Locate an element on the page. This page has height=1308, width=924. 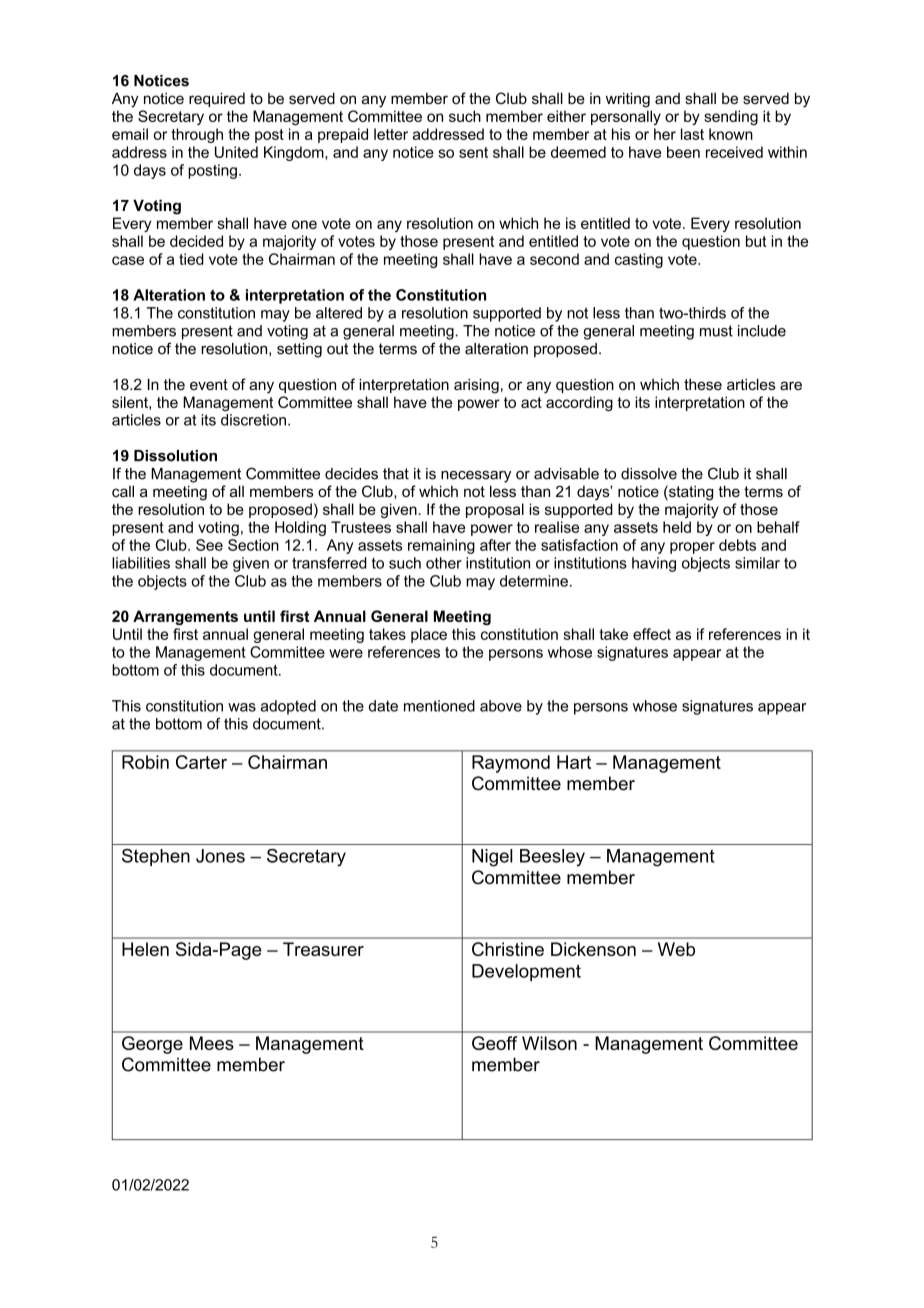
tied is located at coordinates (191, 259).
